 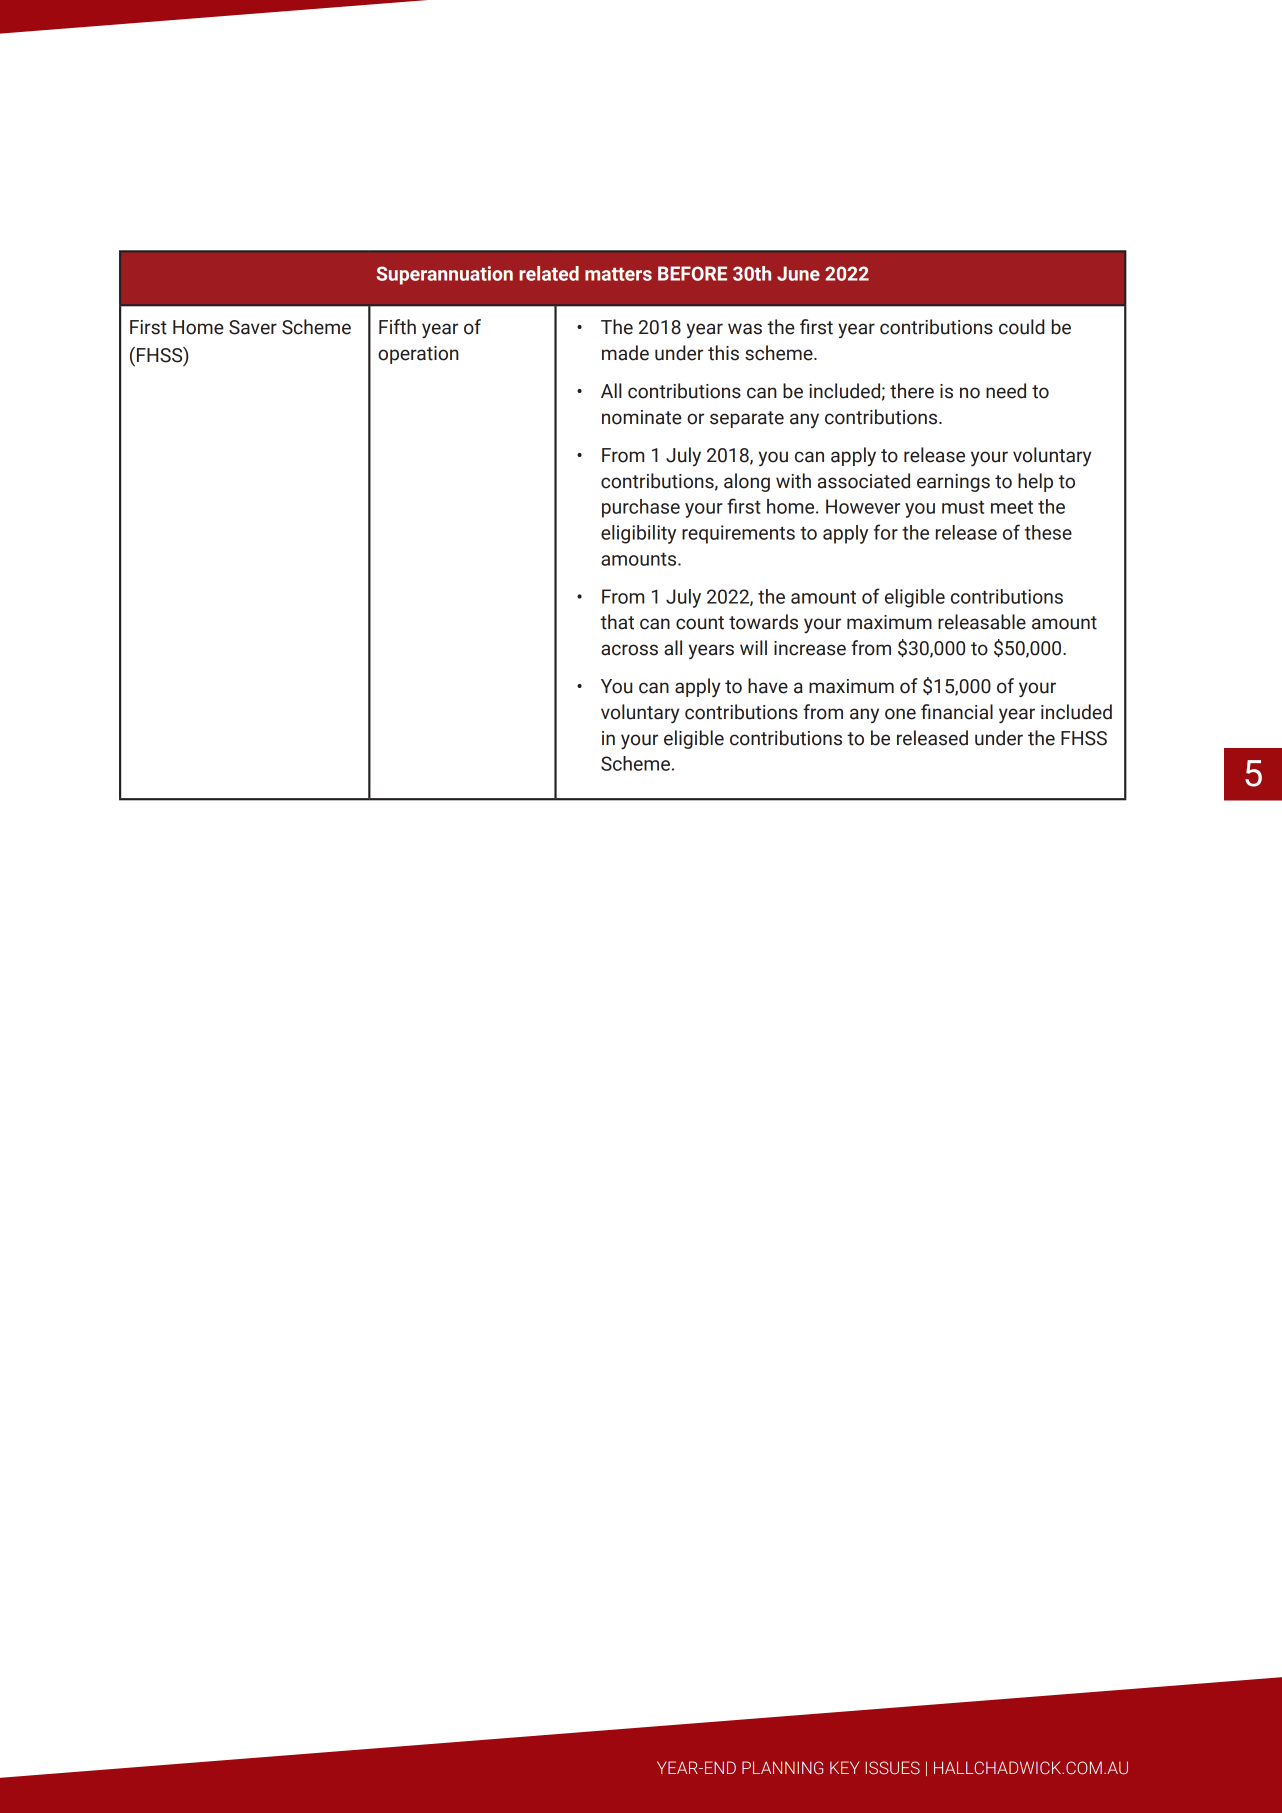 I want to click on count, so click(x=700, y=623).
